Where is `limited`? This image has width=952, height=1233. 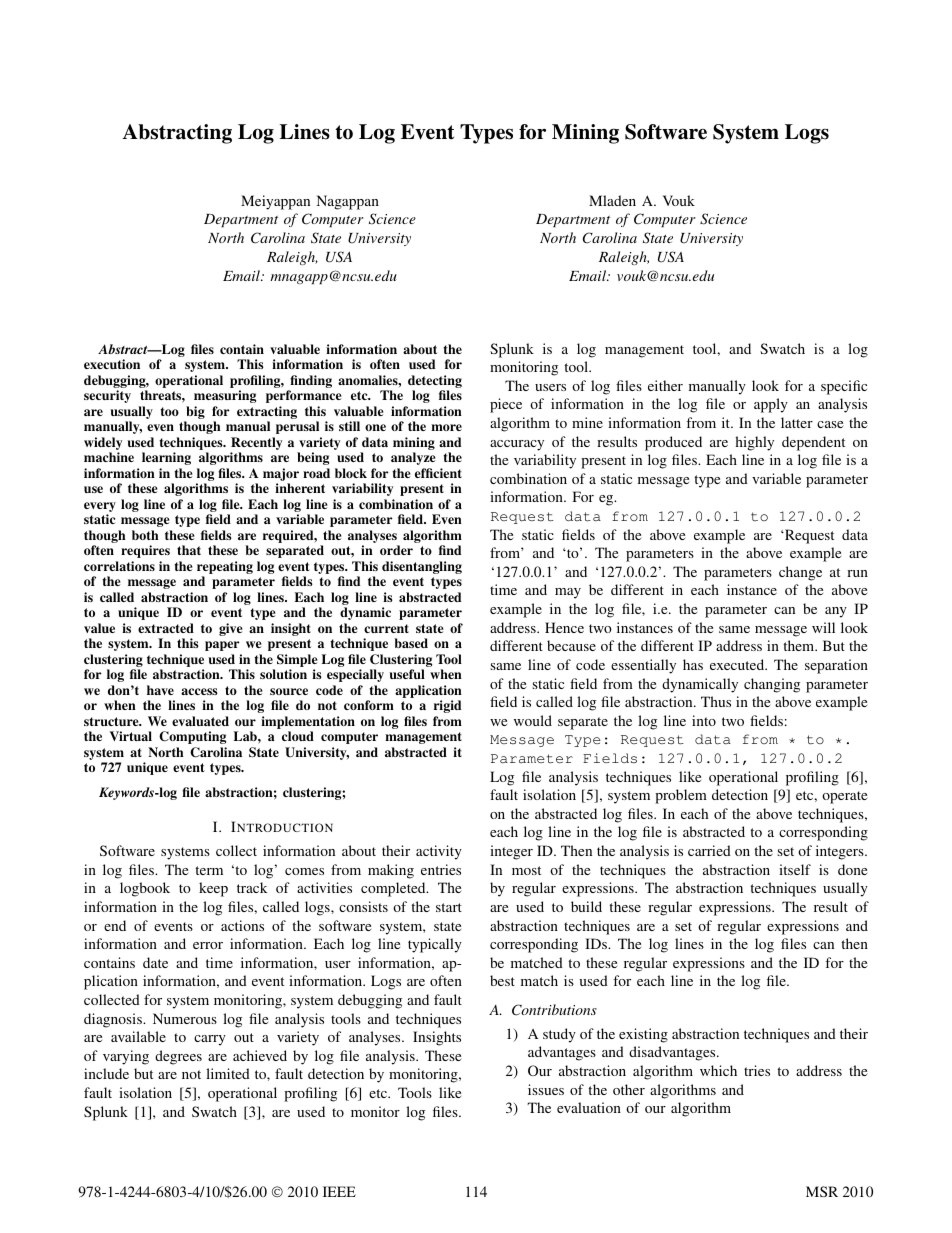
limited is located at coordinates (228, 1073).
